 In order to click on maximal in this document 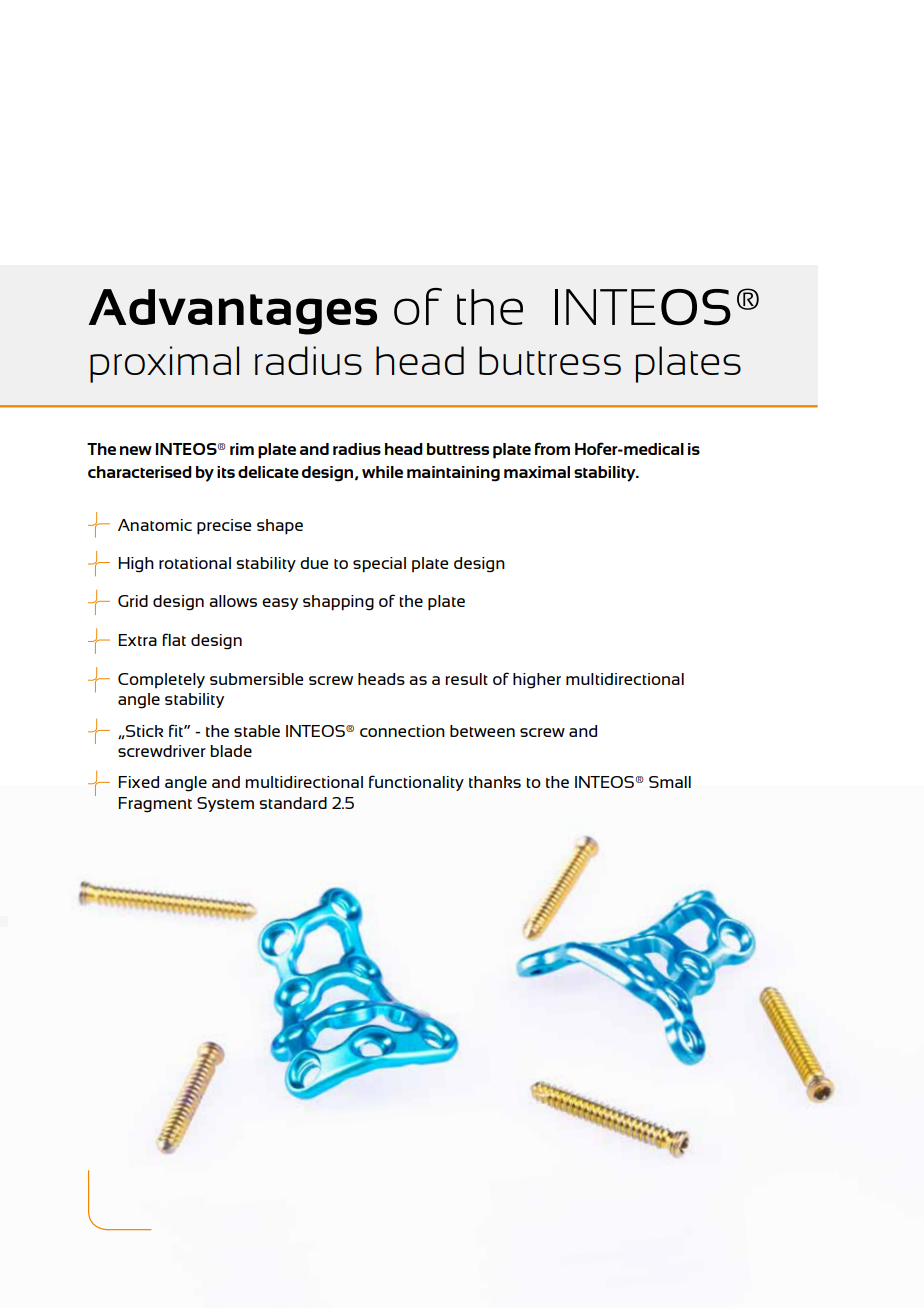, I will do `click(537, 472)`.
